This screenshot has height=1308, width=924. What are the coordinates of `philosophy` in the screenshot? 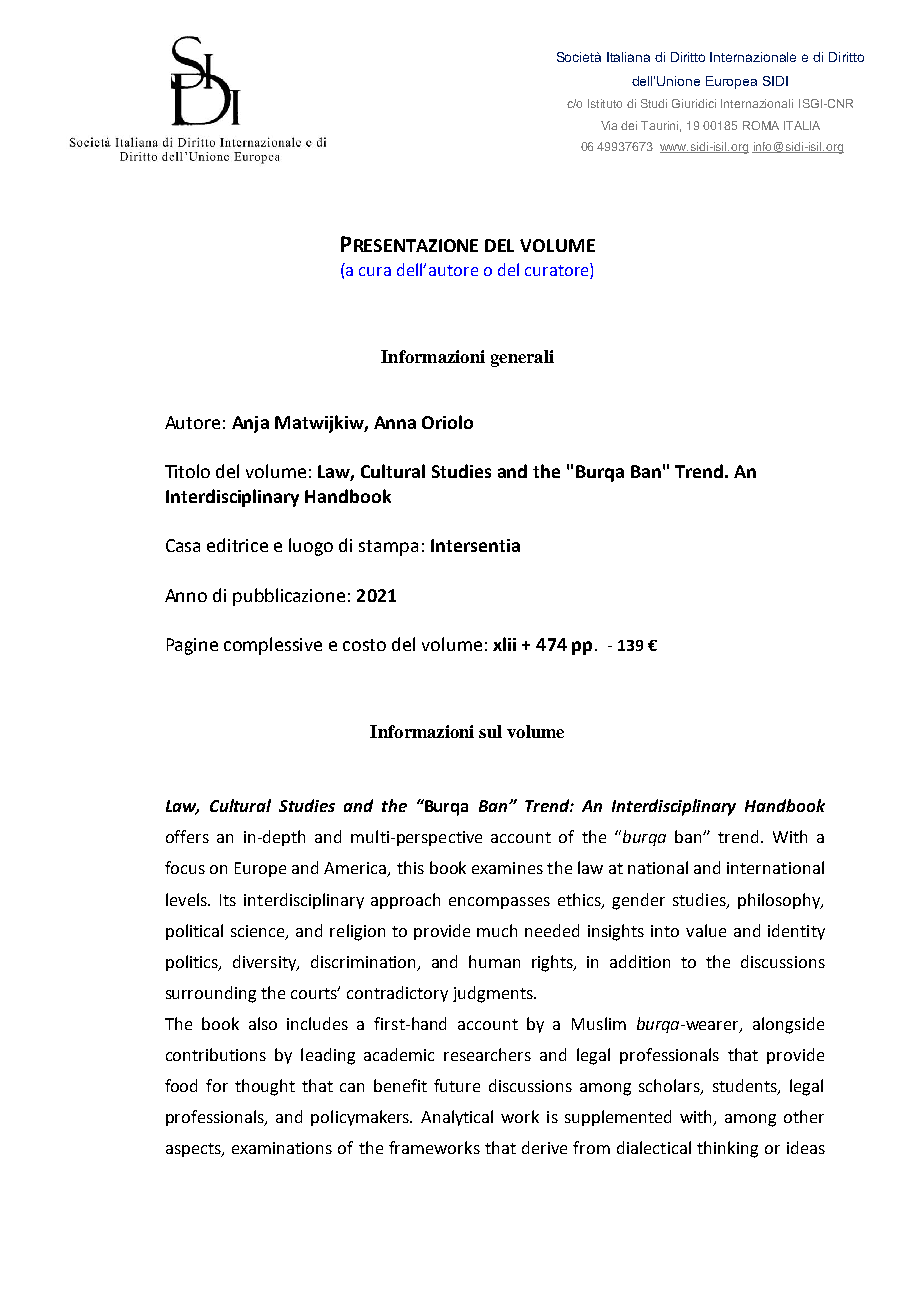 It's located at (780, 901).
